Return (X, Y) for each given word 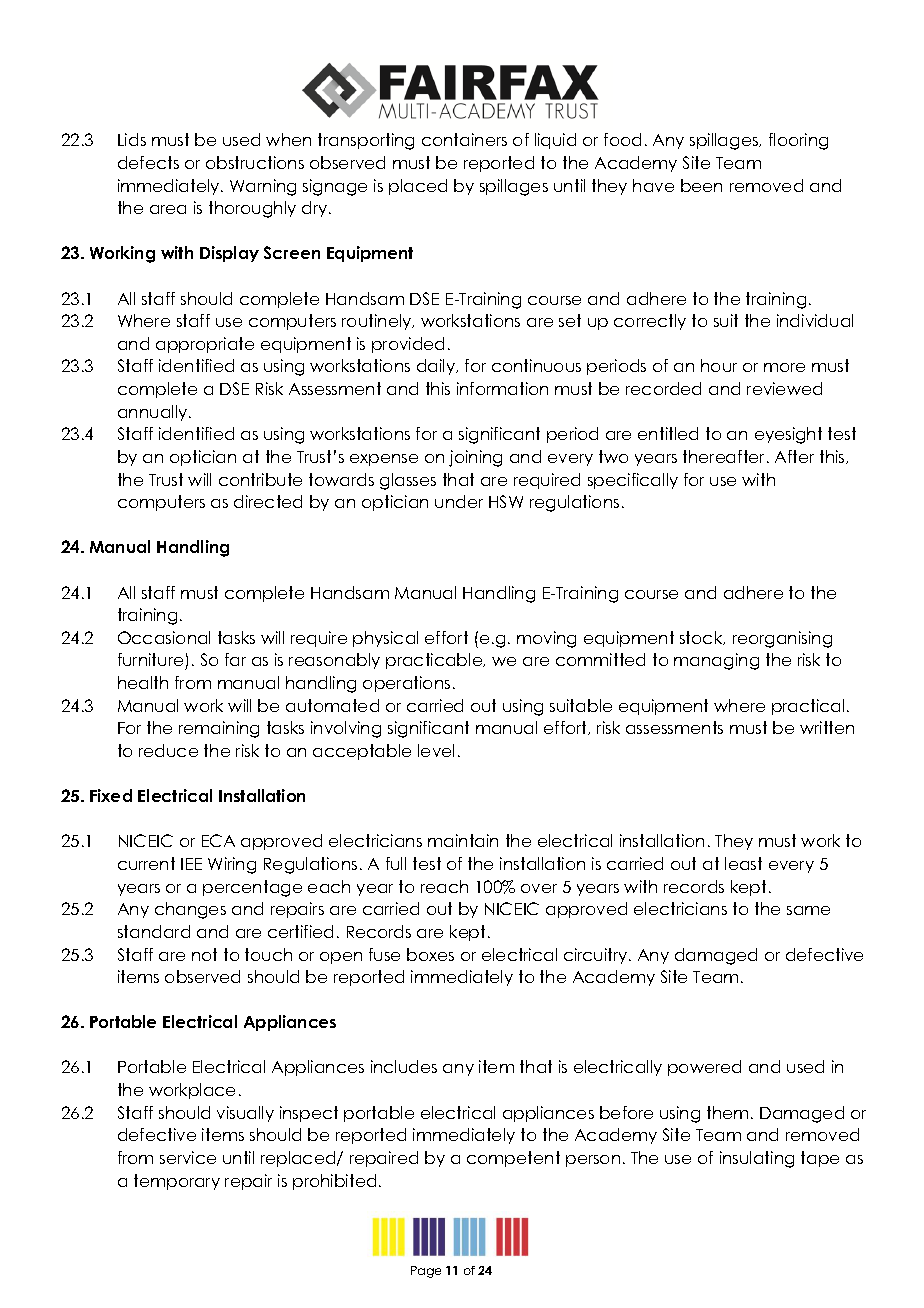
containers (464, 139)
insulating (757, 1159)
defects (148, 162)
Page (426, 1272)
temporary (177, 1182)
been (701, 185)
